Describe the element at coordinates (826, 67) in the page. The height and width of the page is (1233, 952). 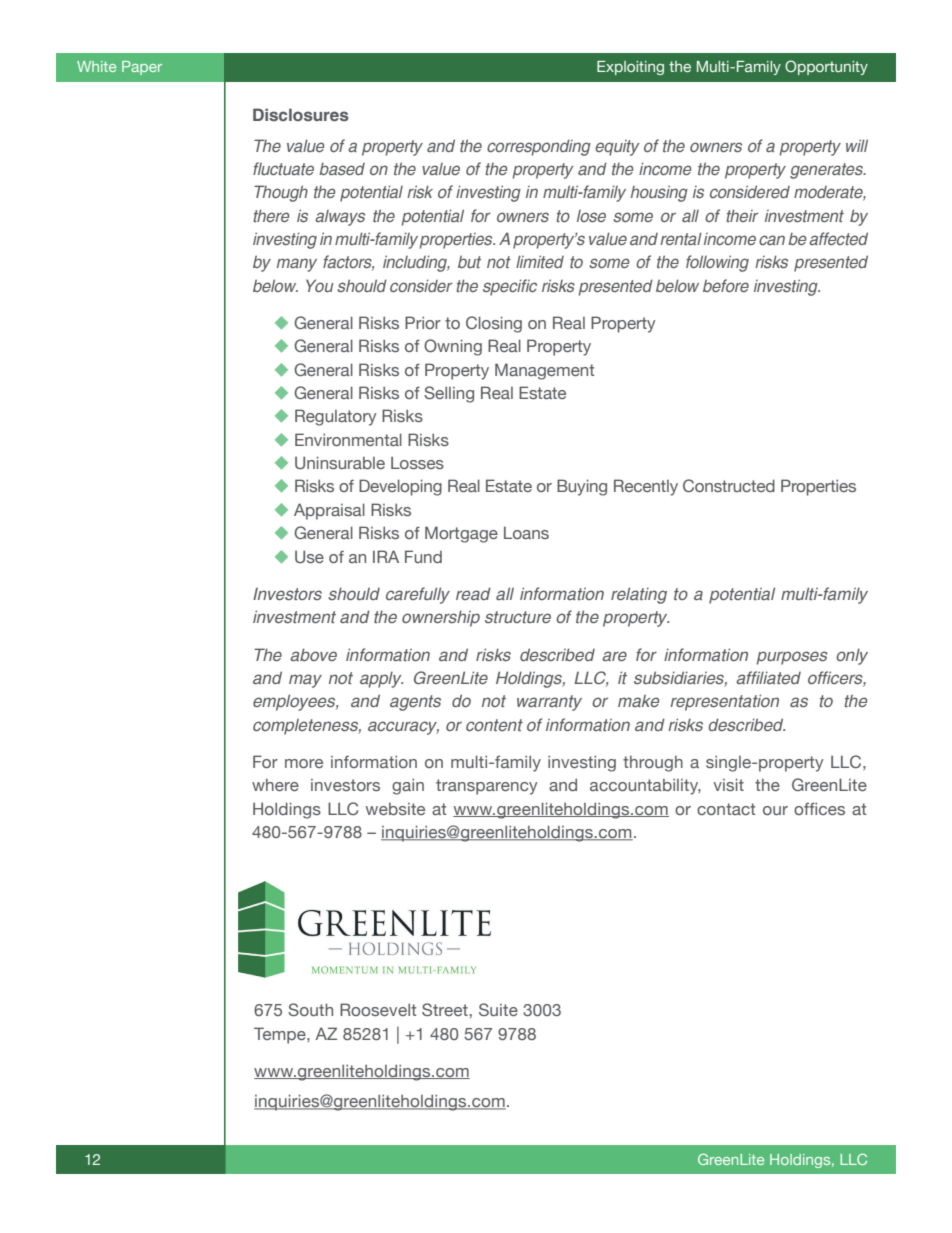
I see `Opportunity` at that location.
